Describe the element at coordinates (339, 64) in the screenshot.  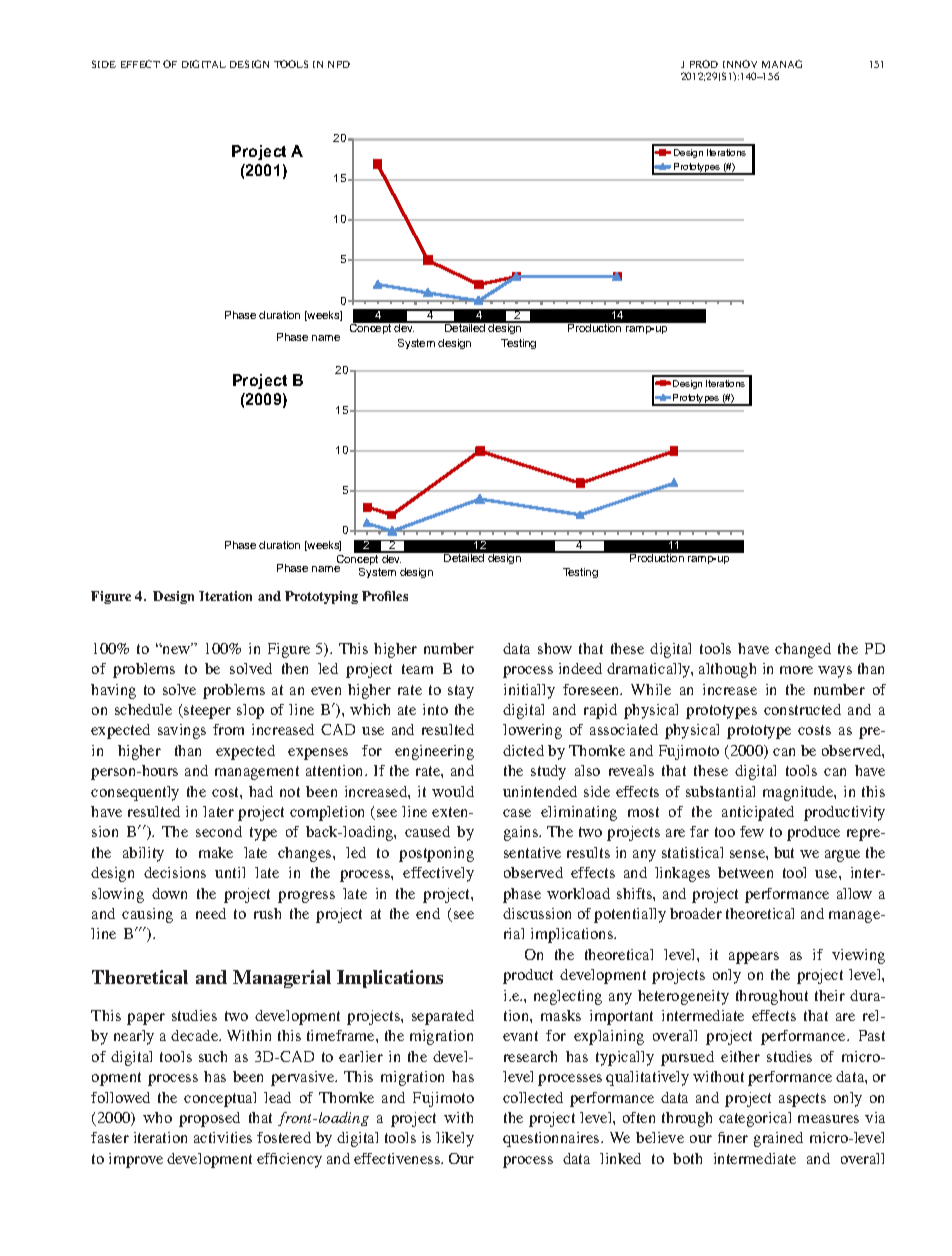
I see `NPD` at that location.
